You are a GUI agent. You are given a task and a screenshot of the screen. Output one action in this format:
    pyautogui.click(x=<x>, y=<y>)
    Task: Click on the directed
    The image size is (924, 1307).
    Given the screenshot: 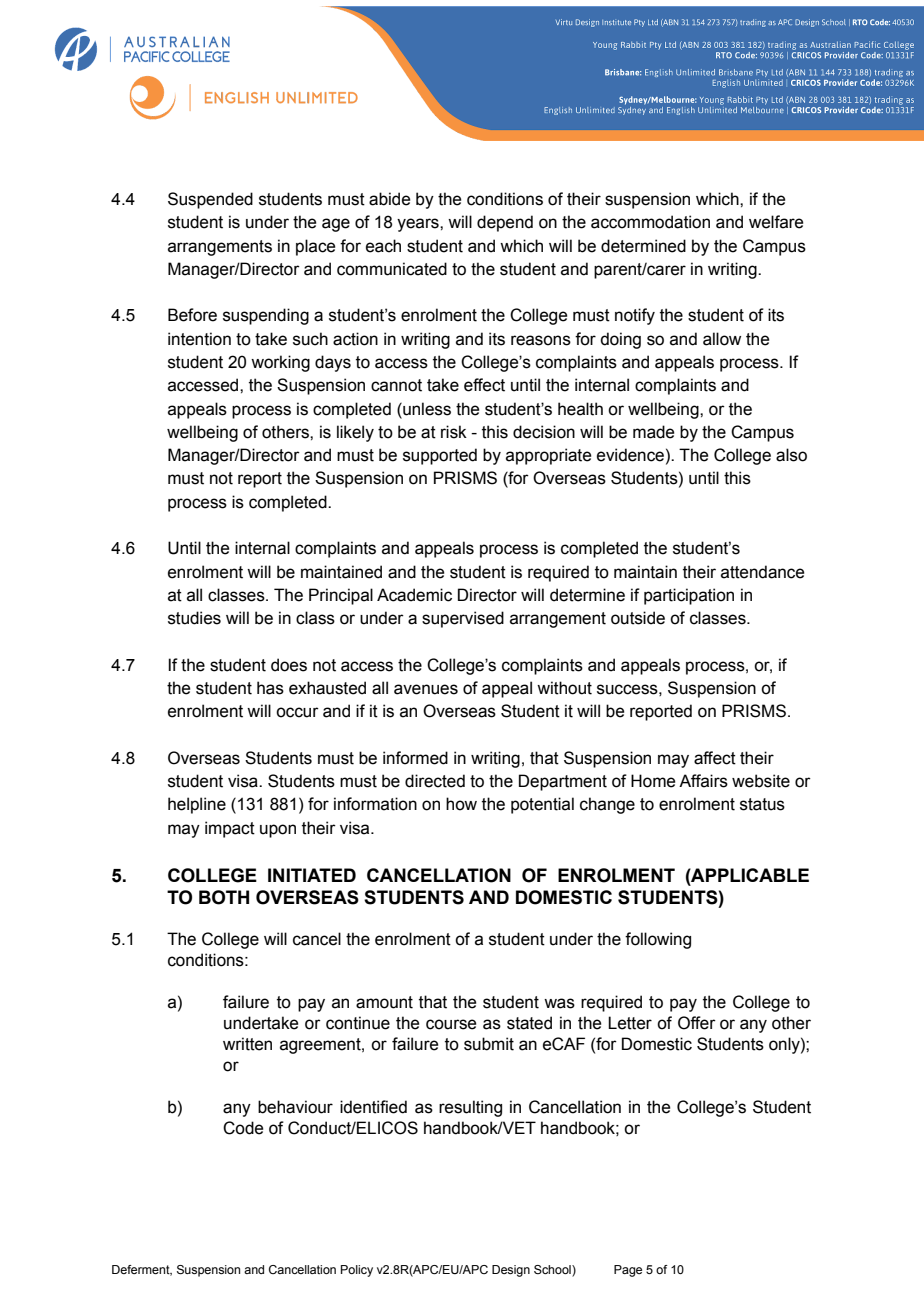 What is the action you would take?
    pyautogui.click(x=435, y=781)
